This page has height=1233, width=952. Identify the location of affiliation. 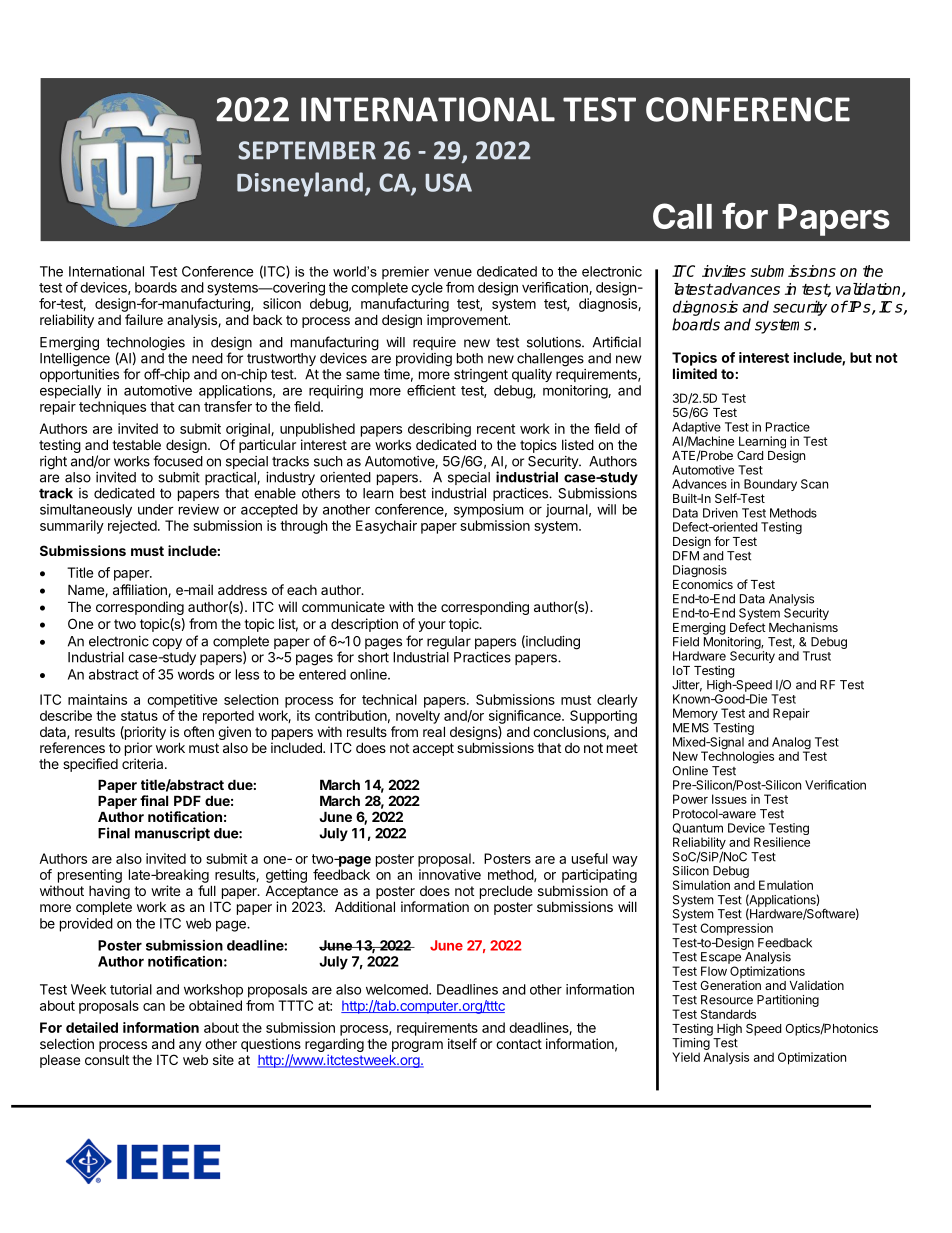
(141, 590).
